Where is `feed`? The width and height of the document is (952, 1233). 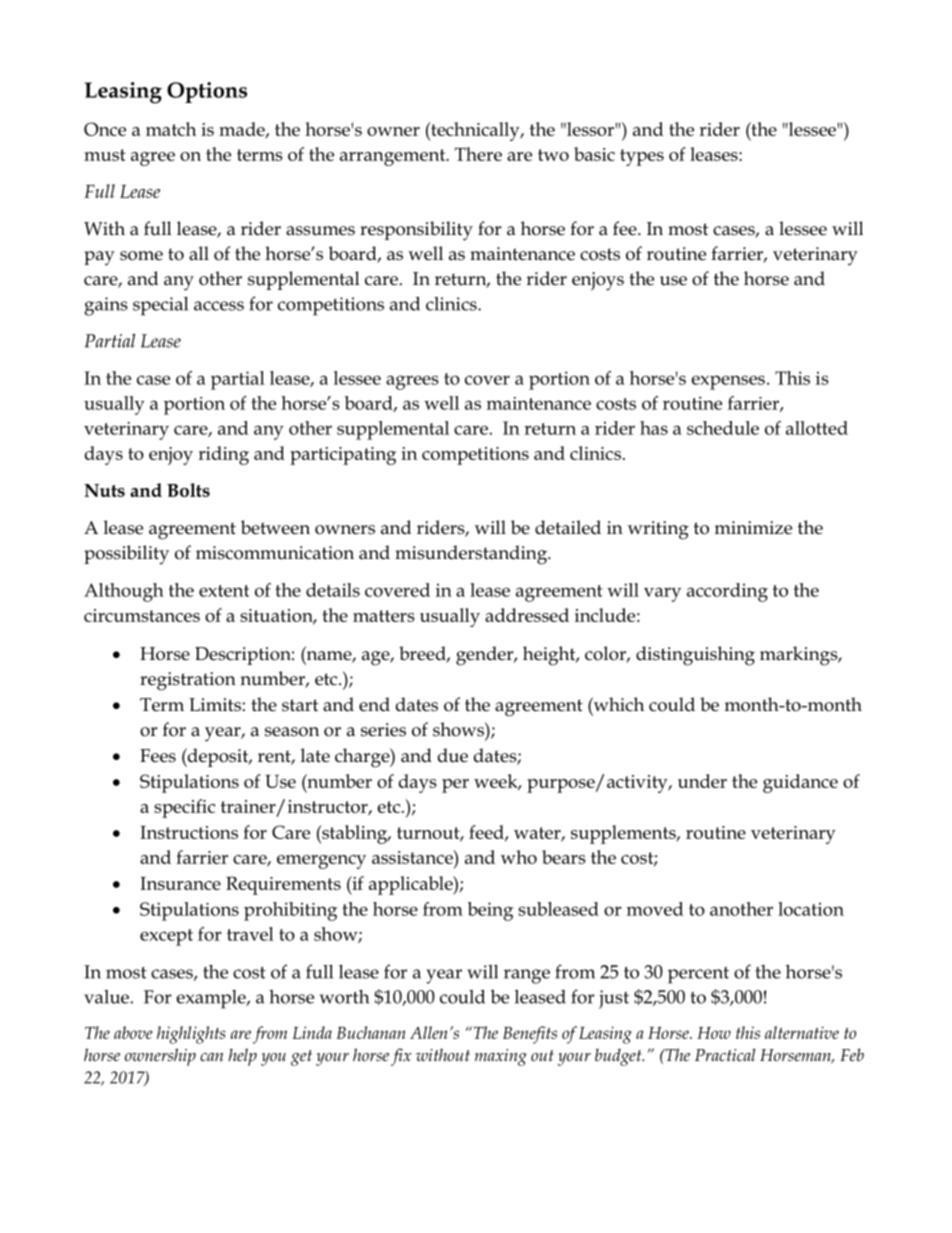
feed is located at coordinates (487, 833).
